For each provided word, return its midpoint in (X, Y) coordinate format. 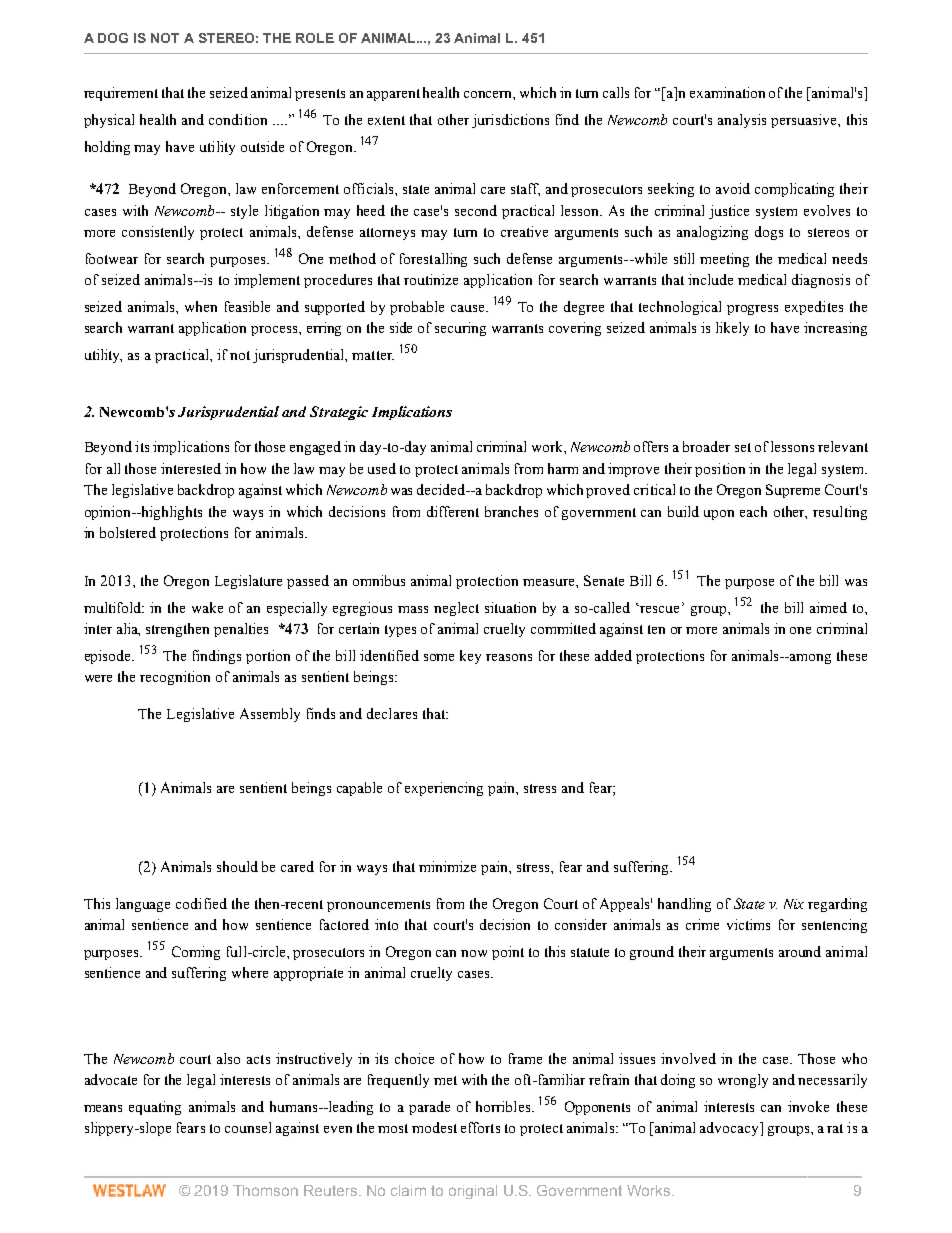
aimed (828, 607)
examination (727, 92)
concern (489, 95)
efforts (480, 1127)
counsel (248, 1127)
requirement (121, 94)
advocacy (730, 1129)
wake (207, 607)
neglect (456, 609)
